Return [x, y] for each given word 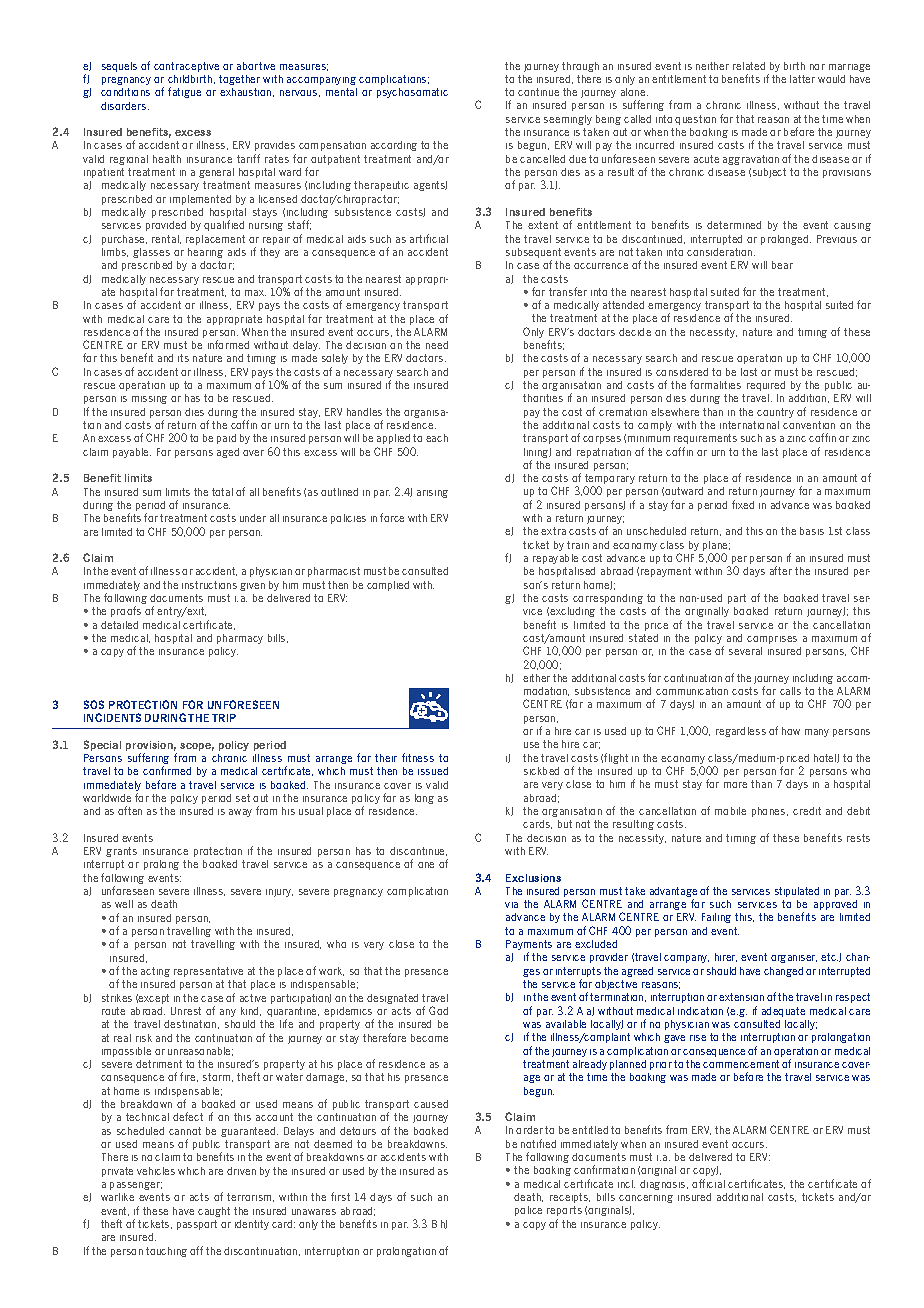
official [708, 1183]
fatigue [184, 92]
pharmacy [240, 639]
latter [802, 79]
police [528, 1211]
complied [388, 586]
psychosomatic [412, 93]
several [745, 651]
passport [197, 1225]
